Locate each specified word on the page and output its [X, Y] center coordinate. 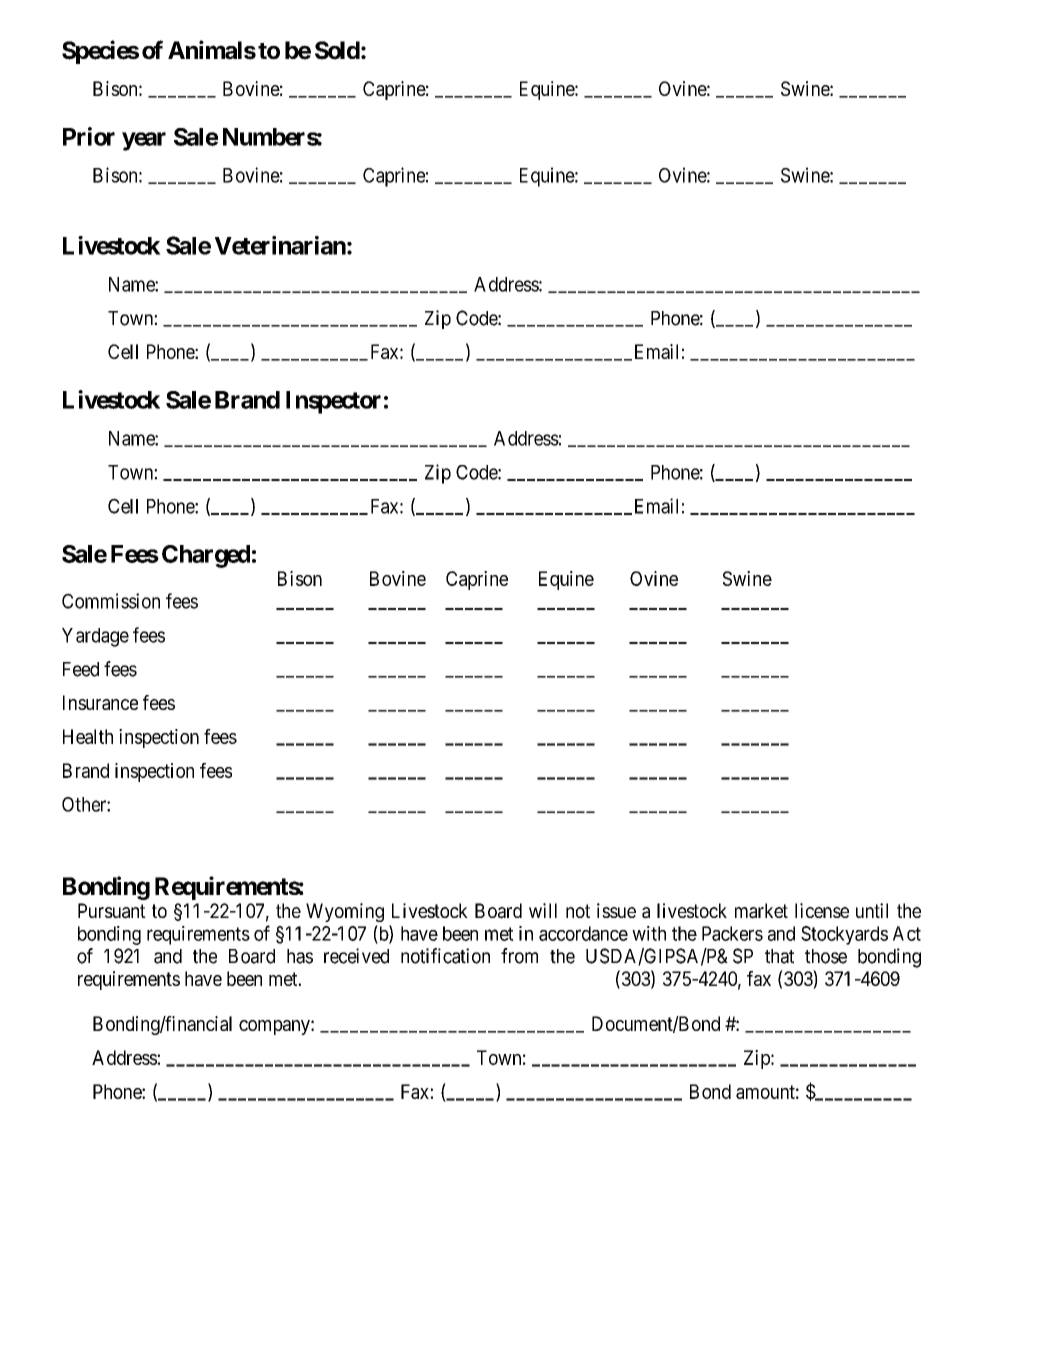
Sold [337, 50]
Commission [111, 601]
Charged [206, 556]
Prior [89, 136]
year [144, 141]
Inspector [333, 402]
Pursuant [112, 911]
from [519, 956]
